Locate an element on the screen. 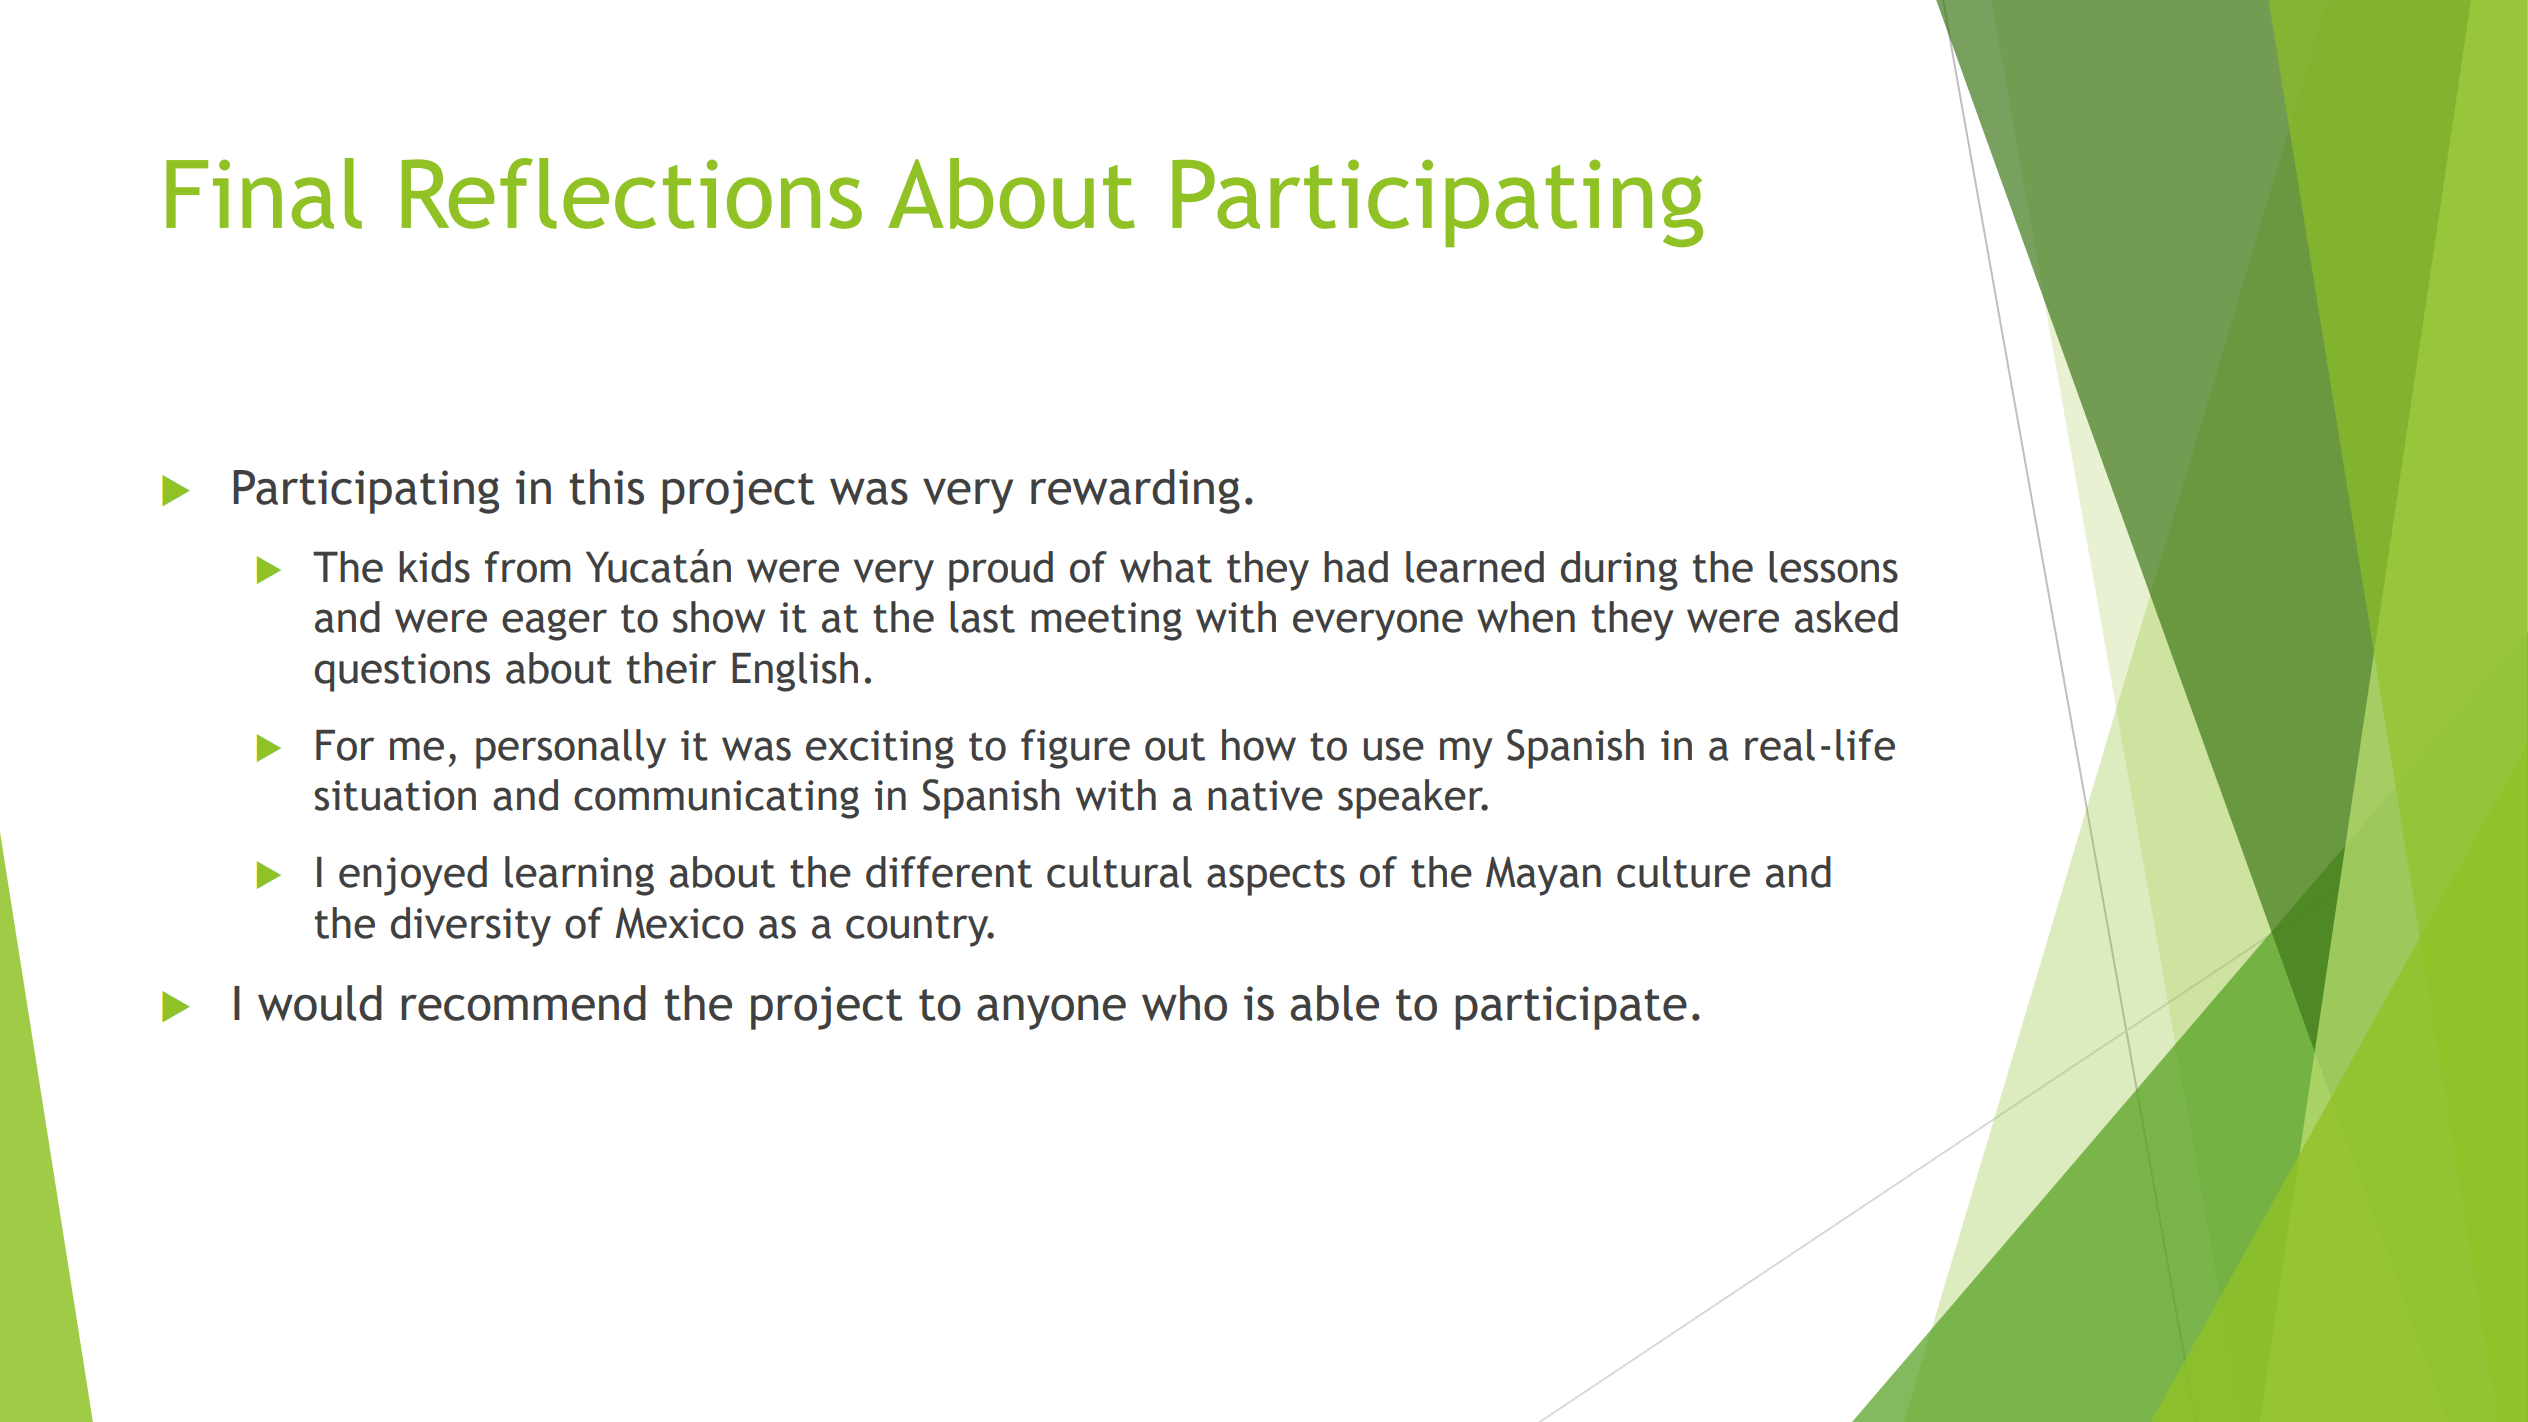  what is located at coordinates (1166, 567).
